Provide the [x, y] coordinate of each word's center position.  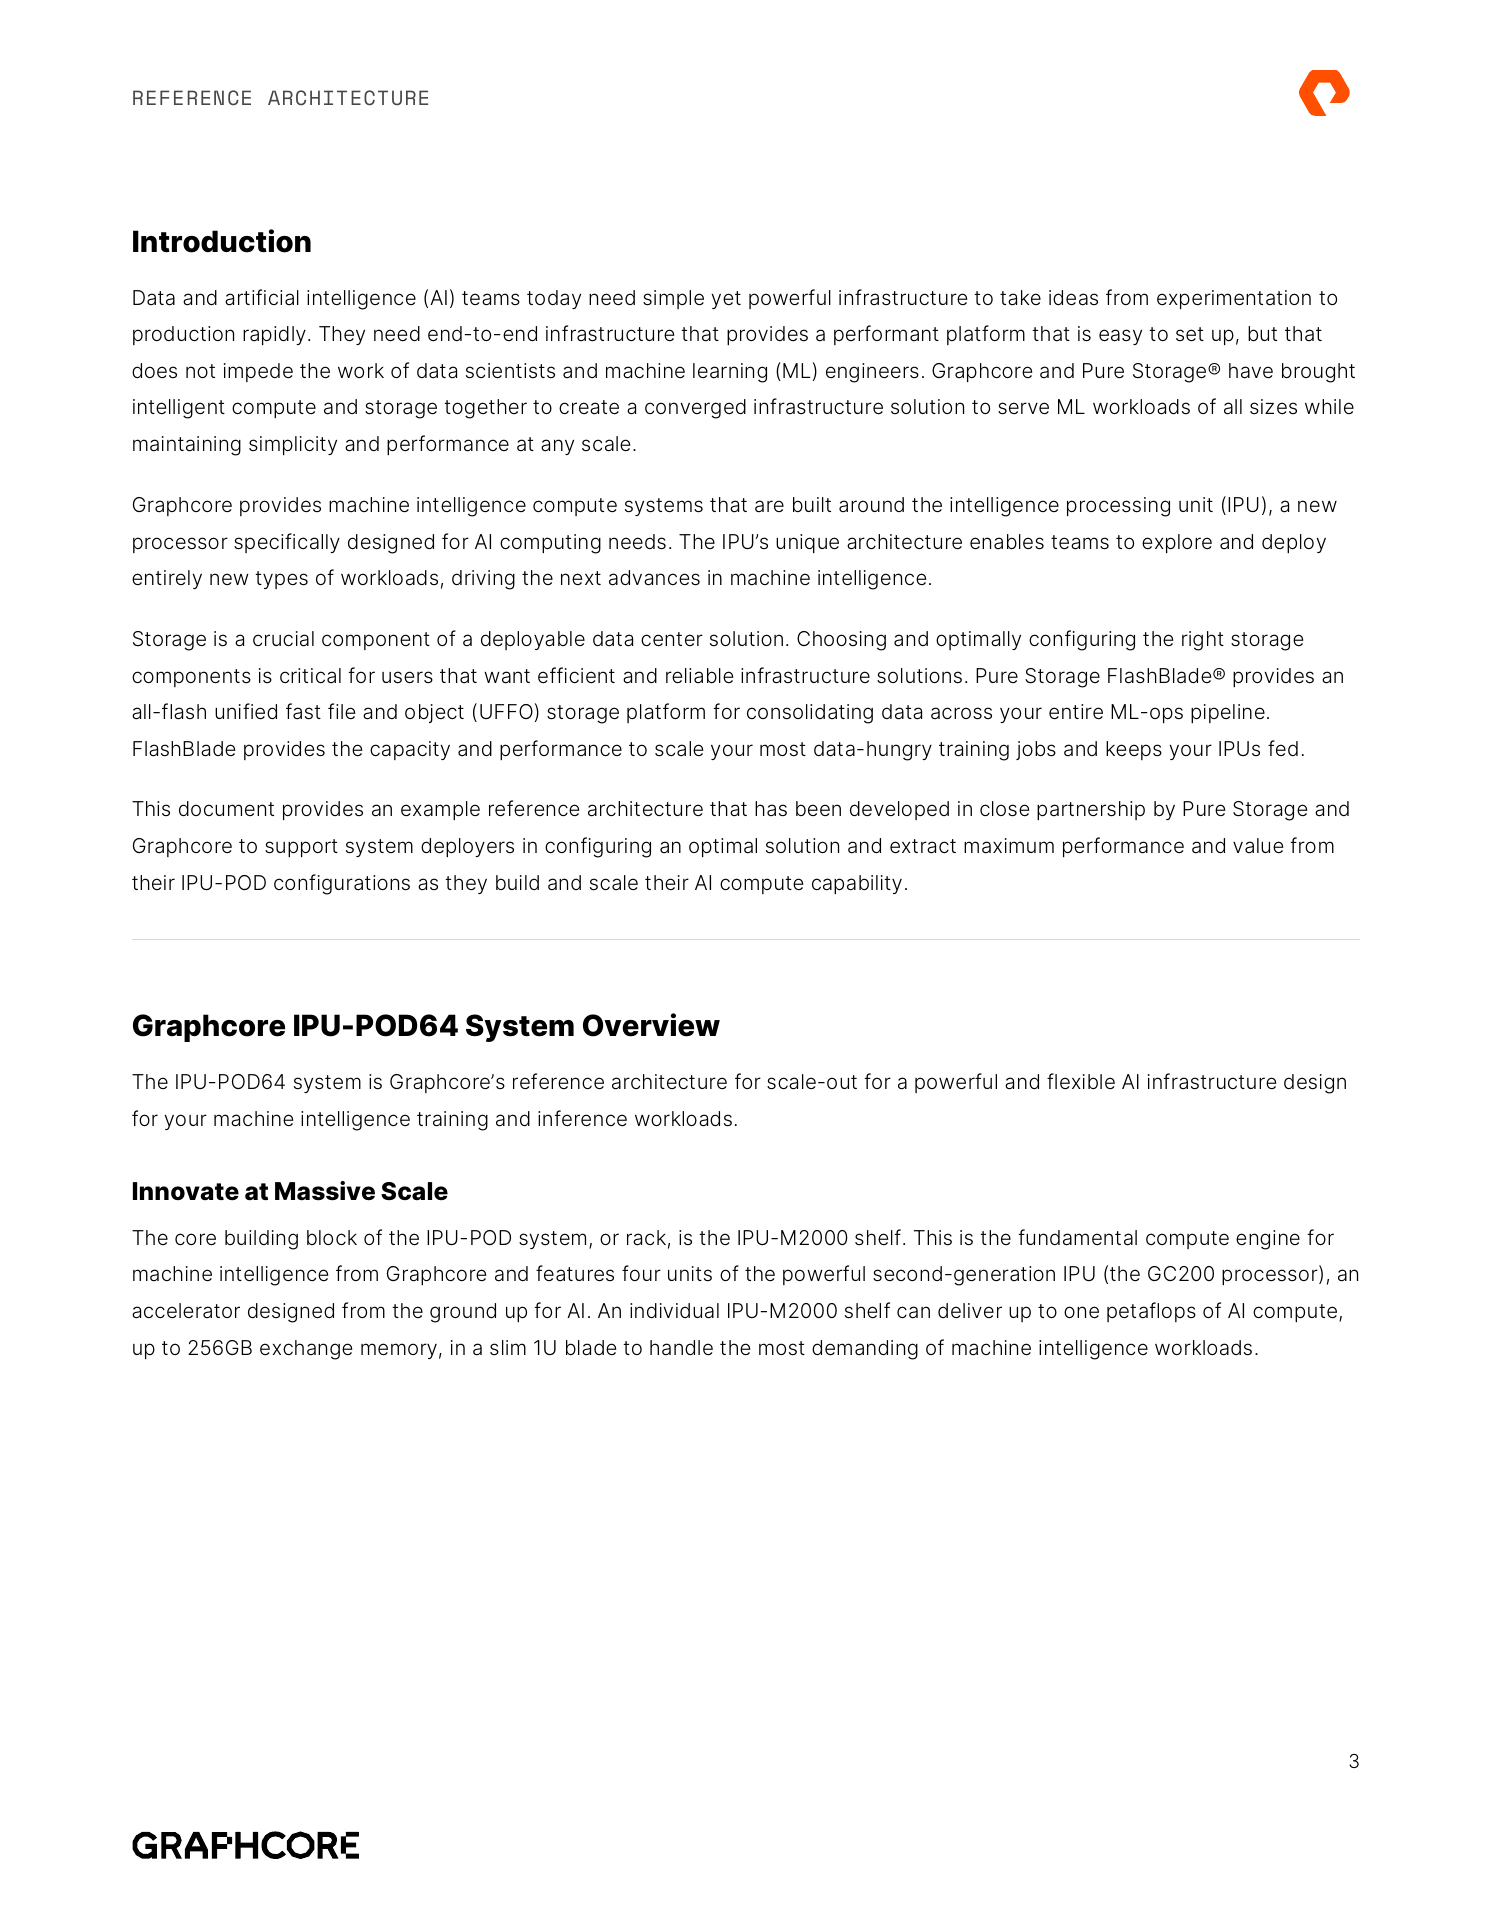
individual [674, 1311]
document [226, 808]
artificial [262, 297]
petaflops [1151, 1312]
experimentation [1234, 299]
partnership [1091, 810]
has [771, 809]
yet [726, 300]
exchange [306, 1350]
